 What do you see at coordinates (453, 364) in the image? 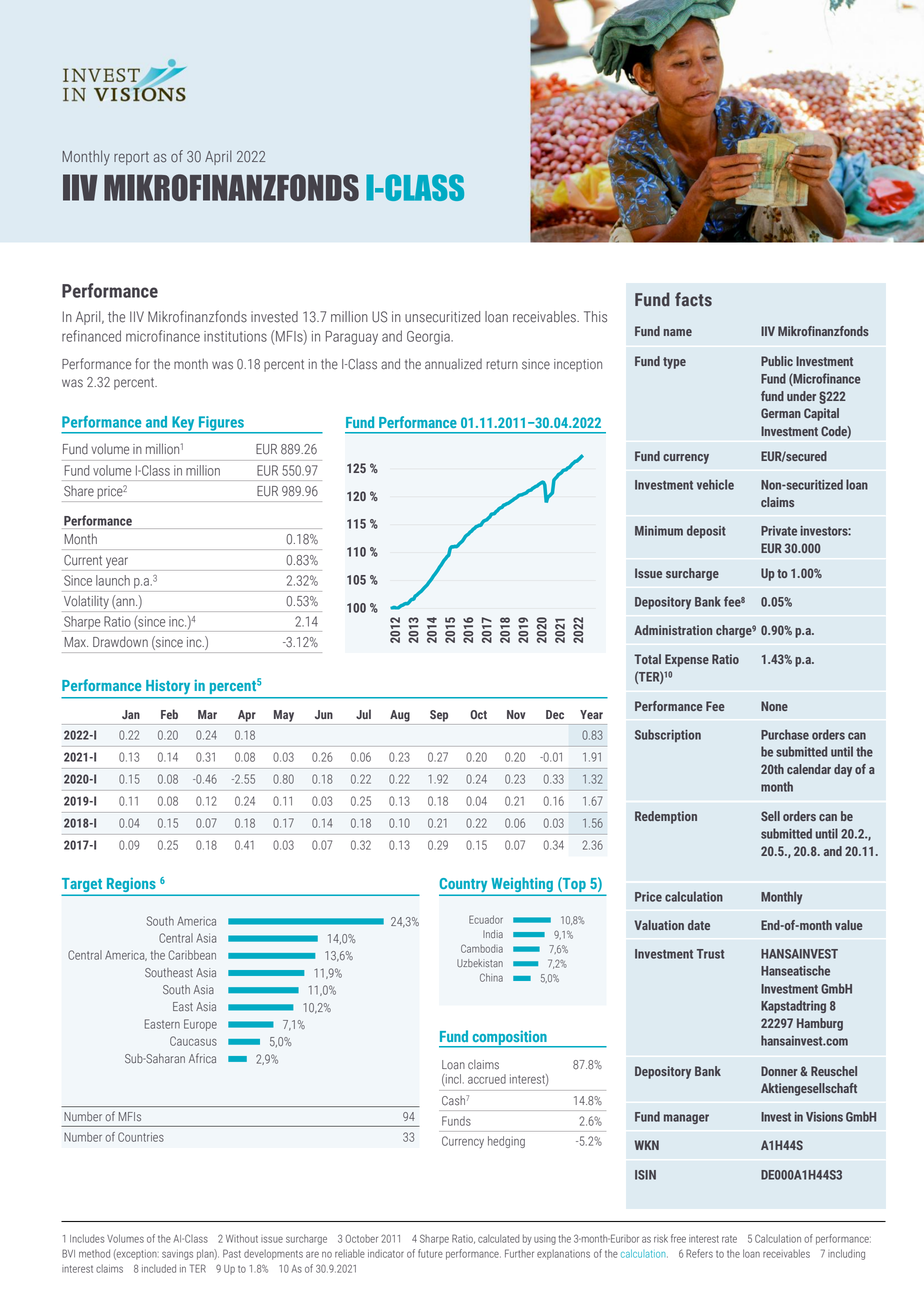
I see `annualized` at bounding box center [453, 364].
